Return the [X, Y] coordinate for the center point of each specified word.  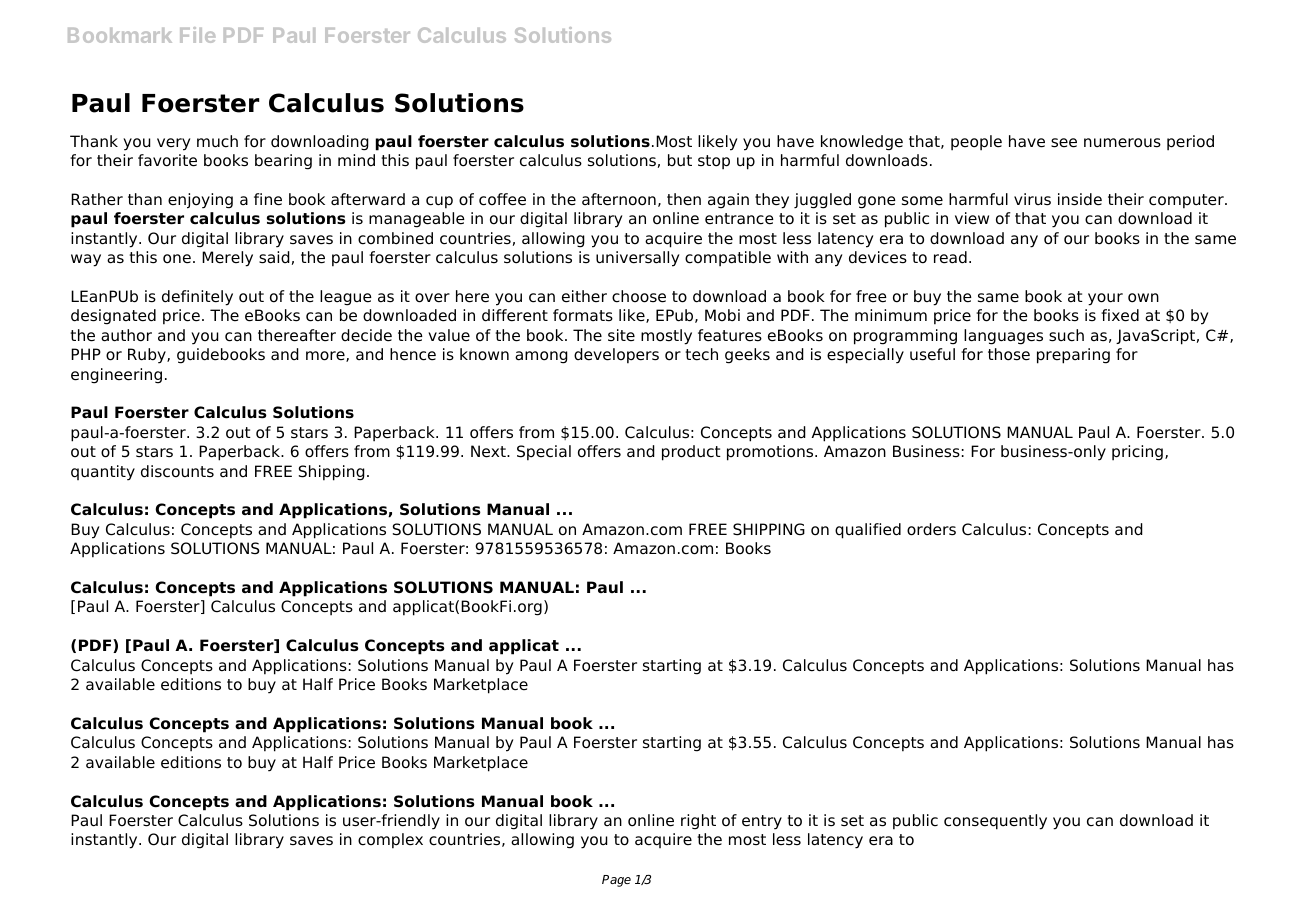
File [197, 35]
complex [390, 841]
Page [616, 881]
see [1064, 143]
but [680, 160]
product [691, 453]
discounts [177, 471]
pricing [1137, 453]
